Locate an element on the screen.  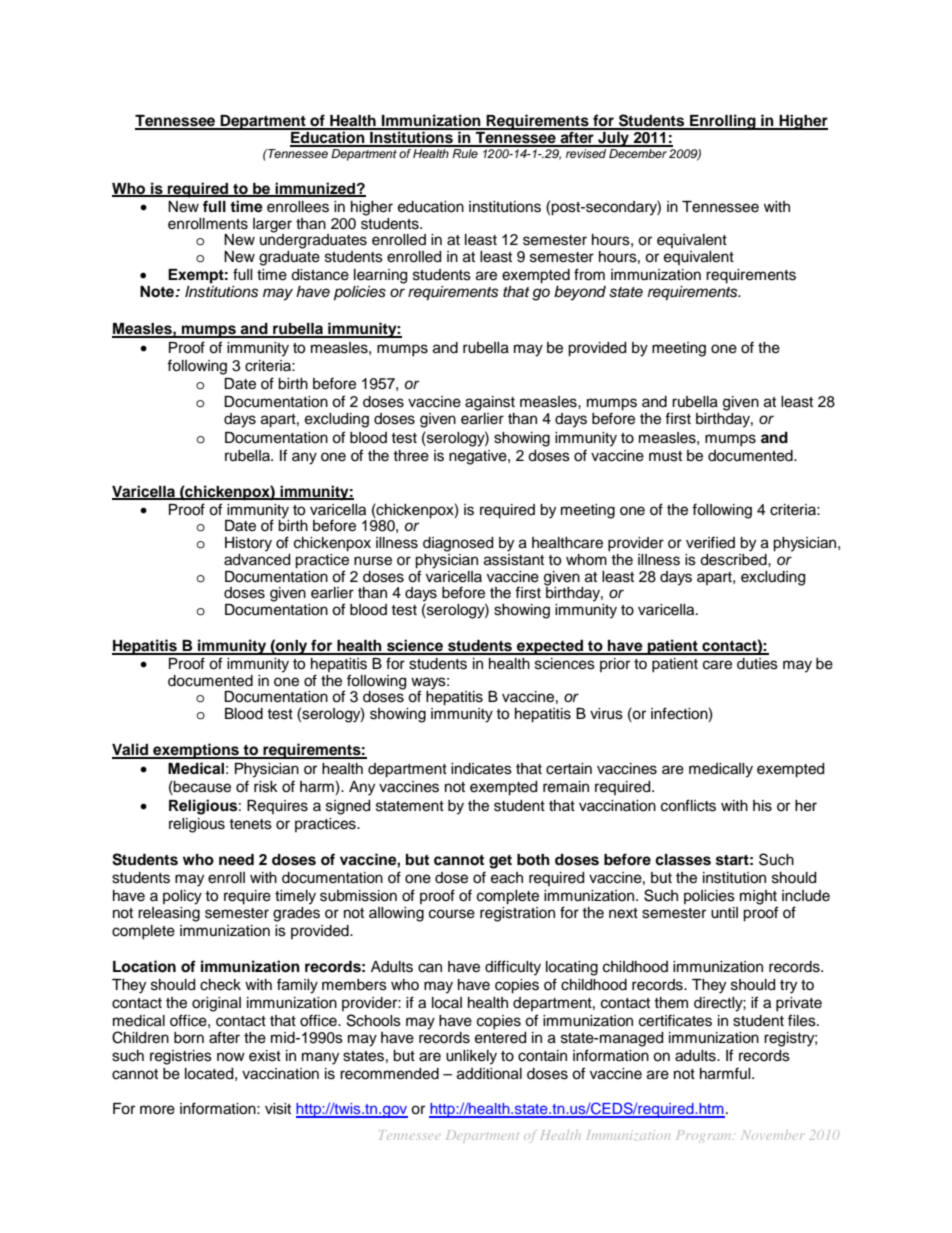
conflicts is located at coordinates (688, 805).
